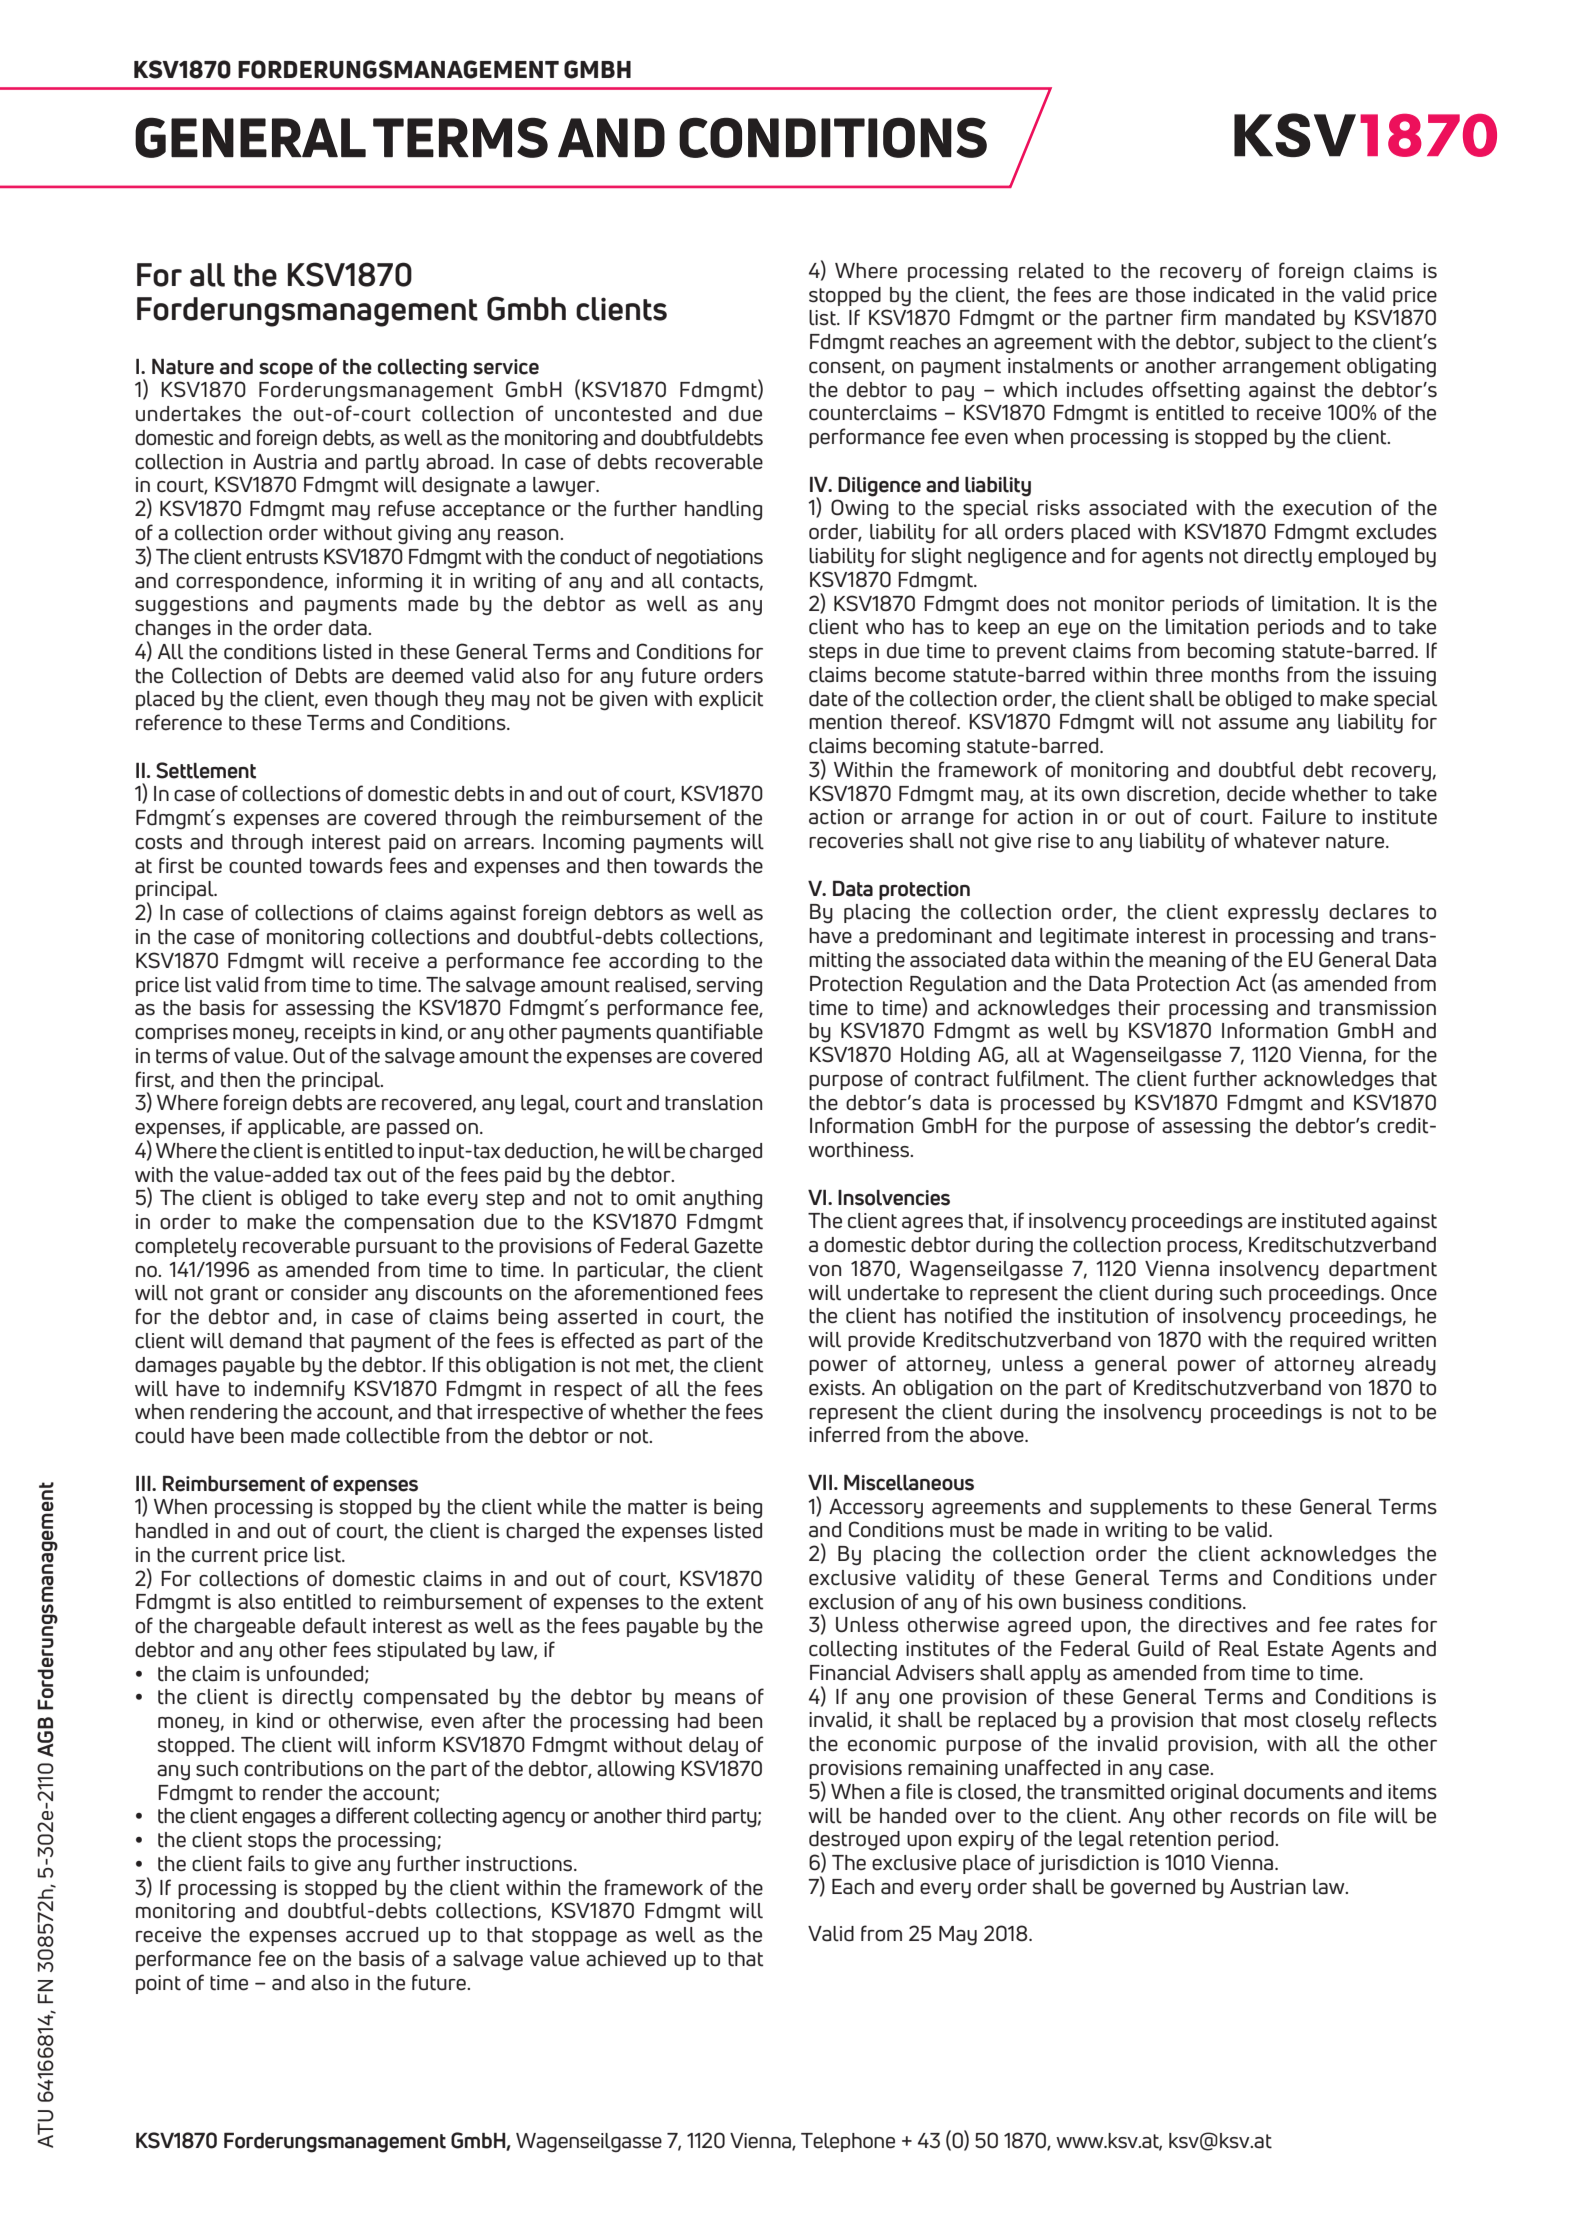 Image resolution: width=1572 pixels, height=2223 pixels. Describe the element at coordinates (1295, 1649) in the screenshot. I see `Estate` at that location.
